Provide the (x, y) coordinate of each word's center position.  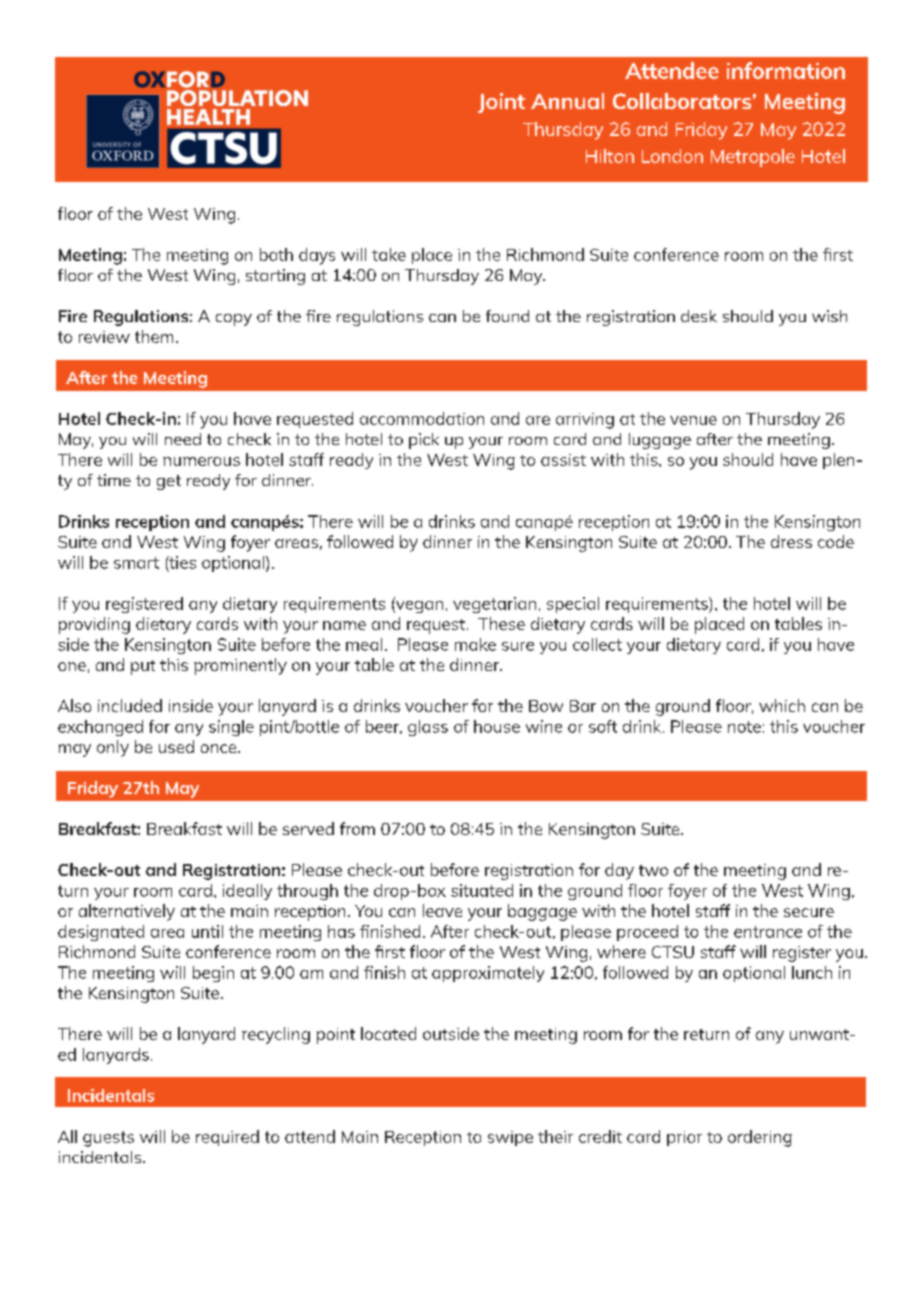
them (154, 336)
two (653, 870)
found (507, 316)
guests (108, 1139)
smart (136, 563)
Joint (501, 103)
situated (482, 890)
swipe (510, 1138)
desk (699, 316)
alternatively (127, 912)
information (786, 70)
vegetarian (494, 605)
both (276, 254)
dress (791, 541)
